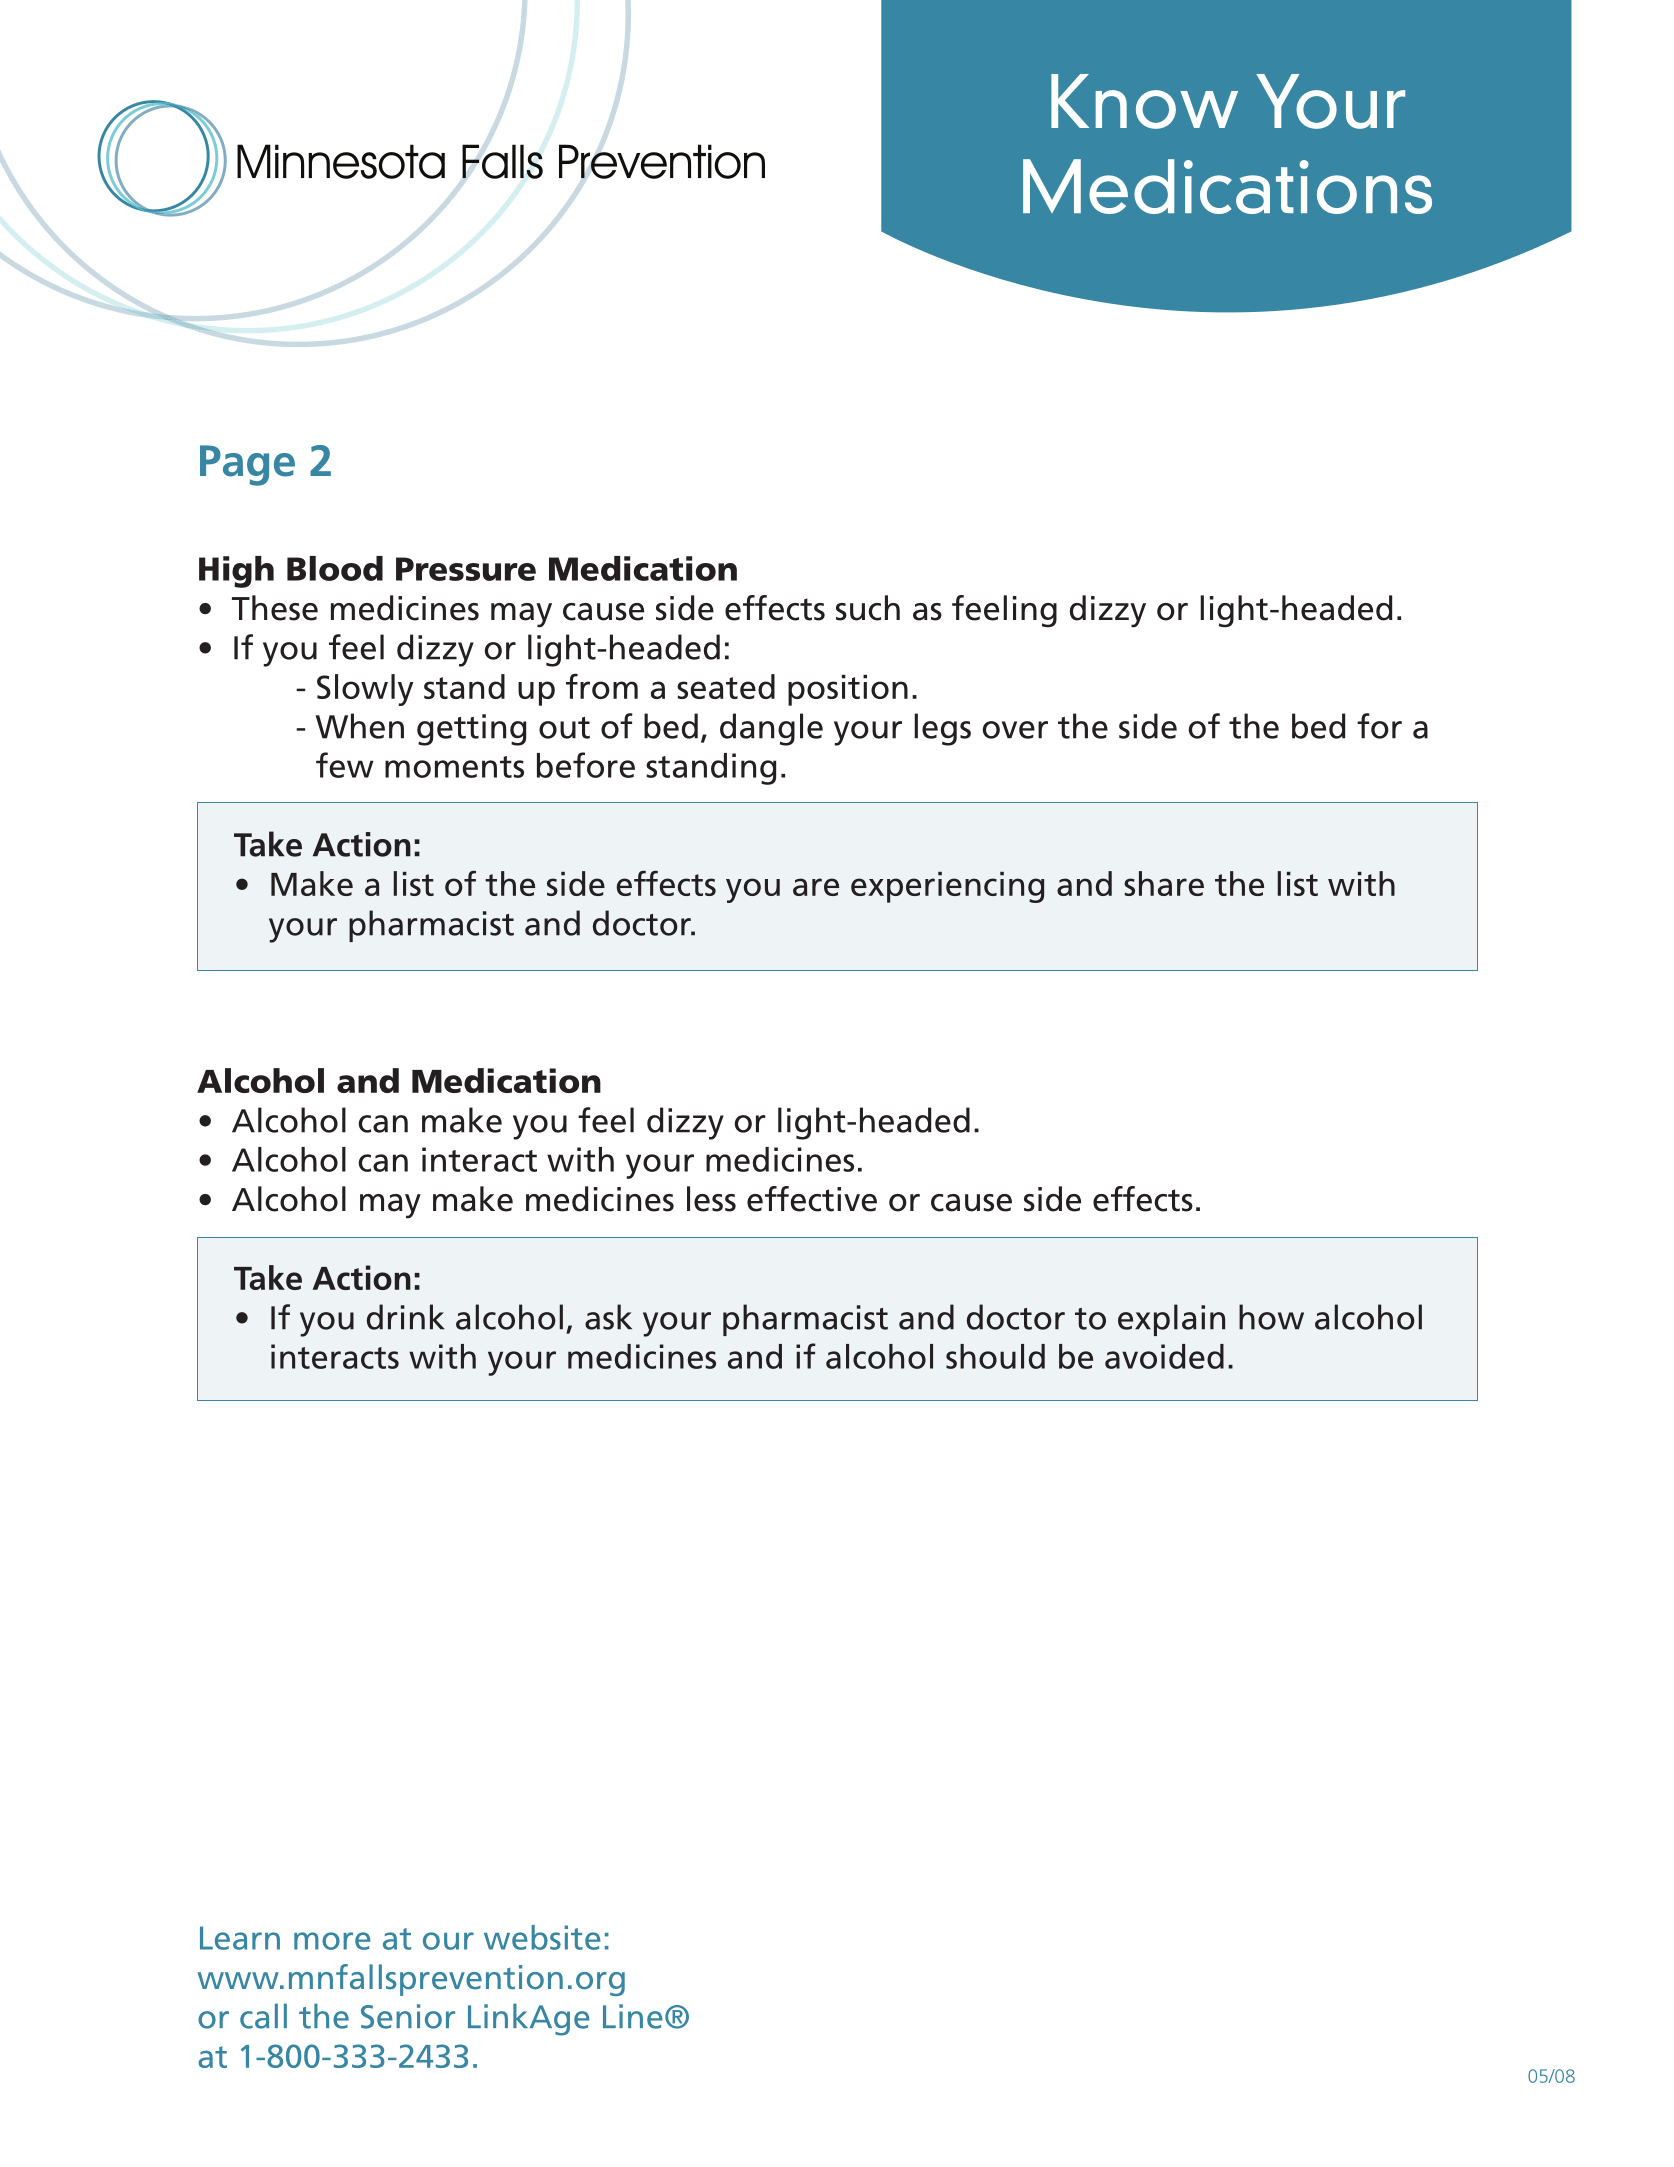 The width and height of the document is (1674, 2167). Describe the element at coordinates (633, 2016) in the document. I see `Line` at that location.
